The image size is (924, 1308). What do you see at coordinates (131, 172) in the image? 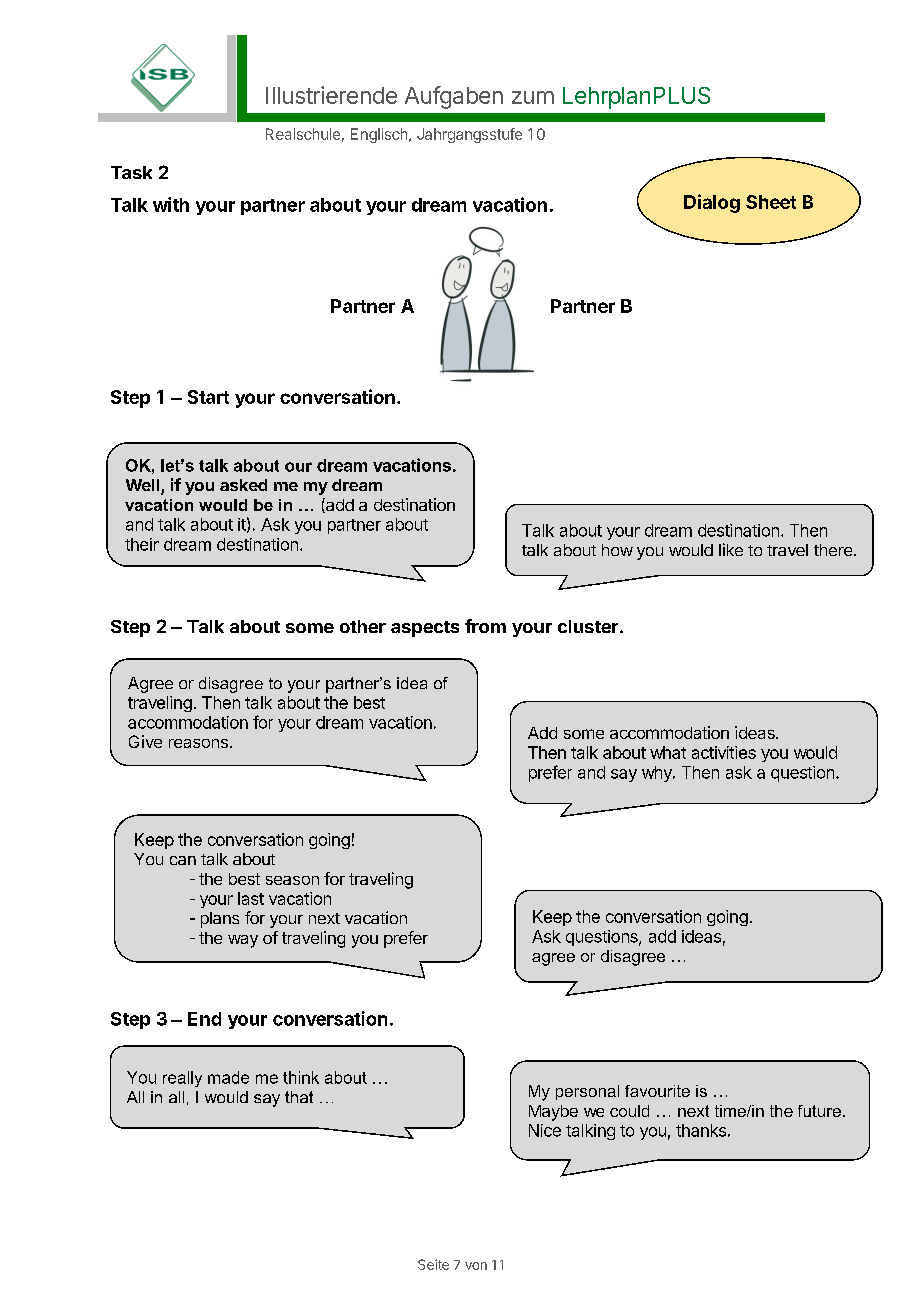
I see `Task` at bounding box center [131, 172].
